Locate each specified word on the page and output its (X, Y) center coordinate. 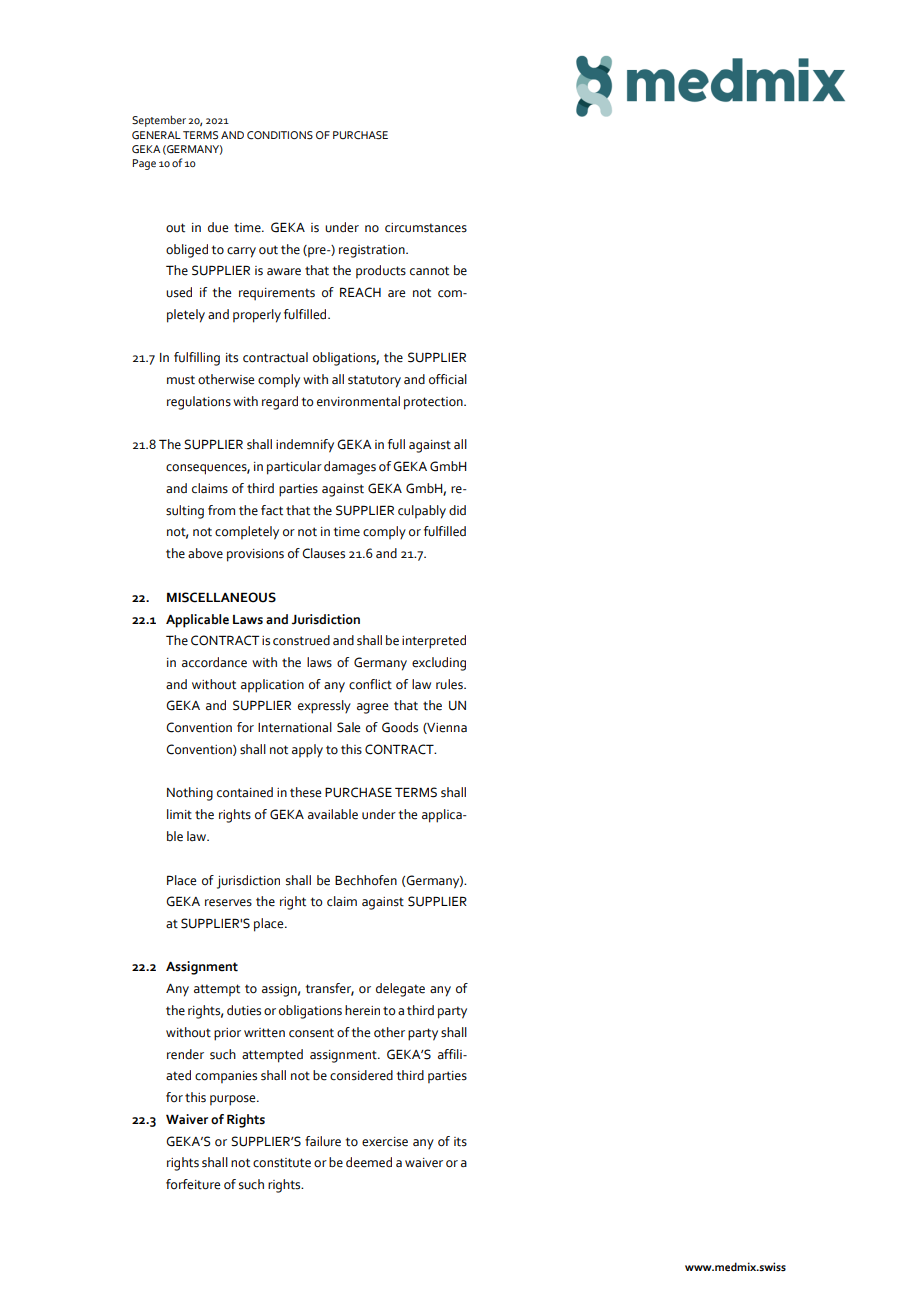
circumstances (426, 228)
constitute (282, 1163)
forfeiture (193, 1184)
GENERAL (156, 135)
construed (301, 640)
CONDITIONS (280, 135)
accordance (214, 662)
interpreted (434, 642)
